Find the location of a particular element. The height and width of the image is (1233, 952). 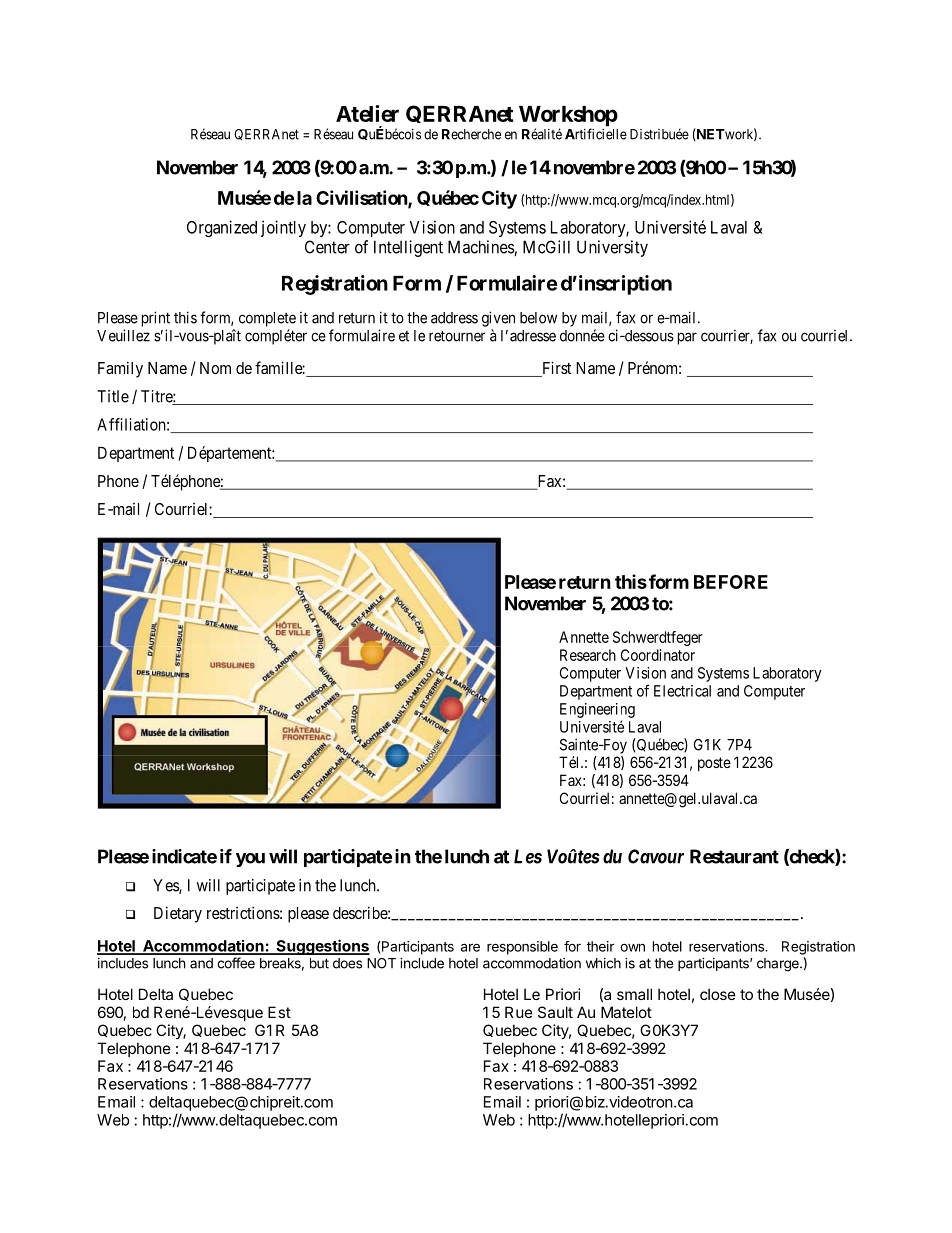

coffee is located at coordinates (236, 963).
